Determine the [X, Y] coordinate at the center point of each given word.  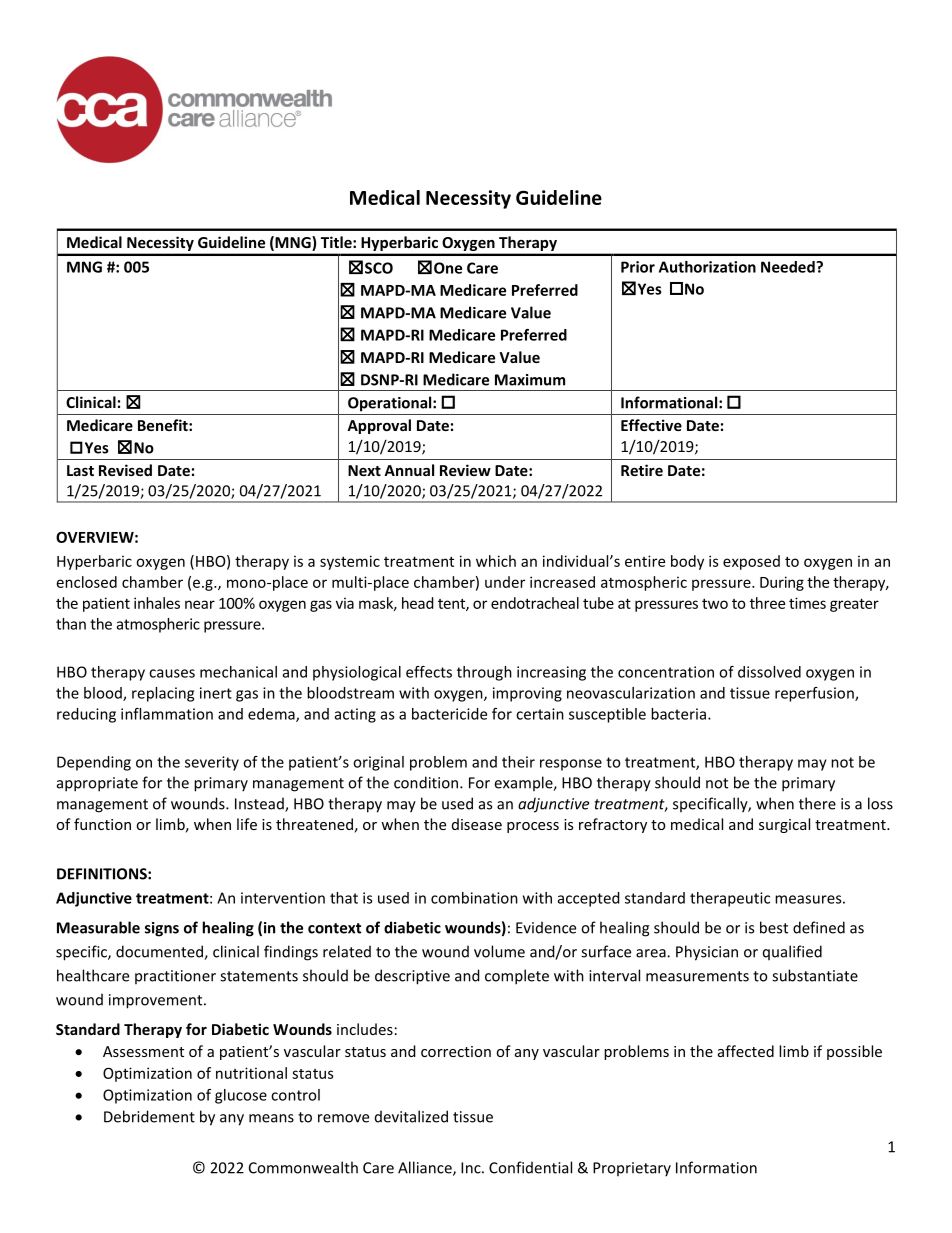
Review [465, 470]
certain [540, 714]
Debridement [149, 1116]
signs [162, 929]
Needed [789, 267]
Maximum [530, 380]
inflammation [167, 714]
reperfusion [815, 694]
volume [499, 951]
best [774, 927]
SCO [379, 268]
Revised [125, 470]
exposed [751, 562]
